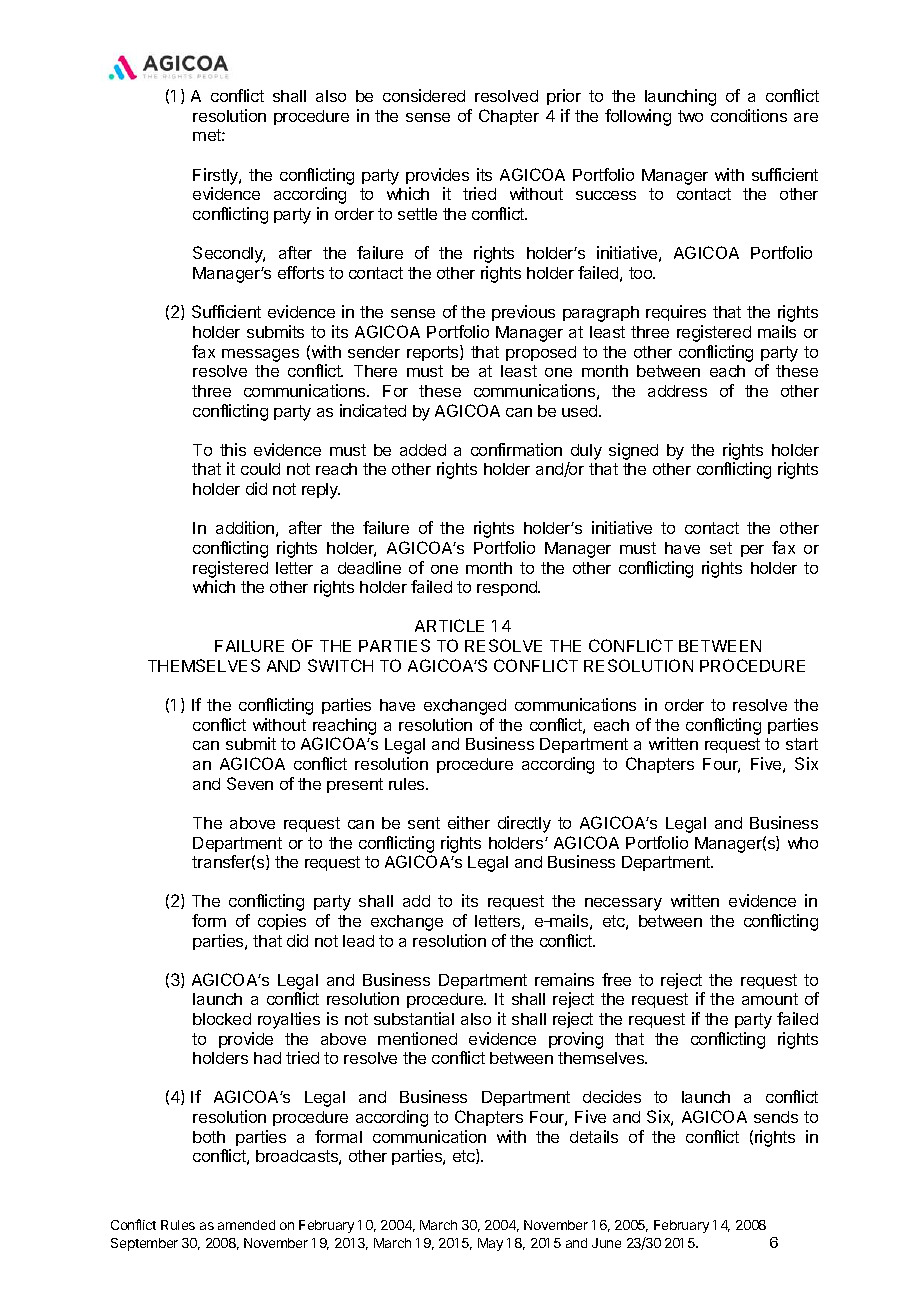 This document has height=1308, width=924. Describe the element at coordinates (340, 665) in the document. I see `SWITCH` at that location.
